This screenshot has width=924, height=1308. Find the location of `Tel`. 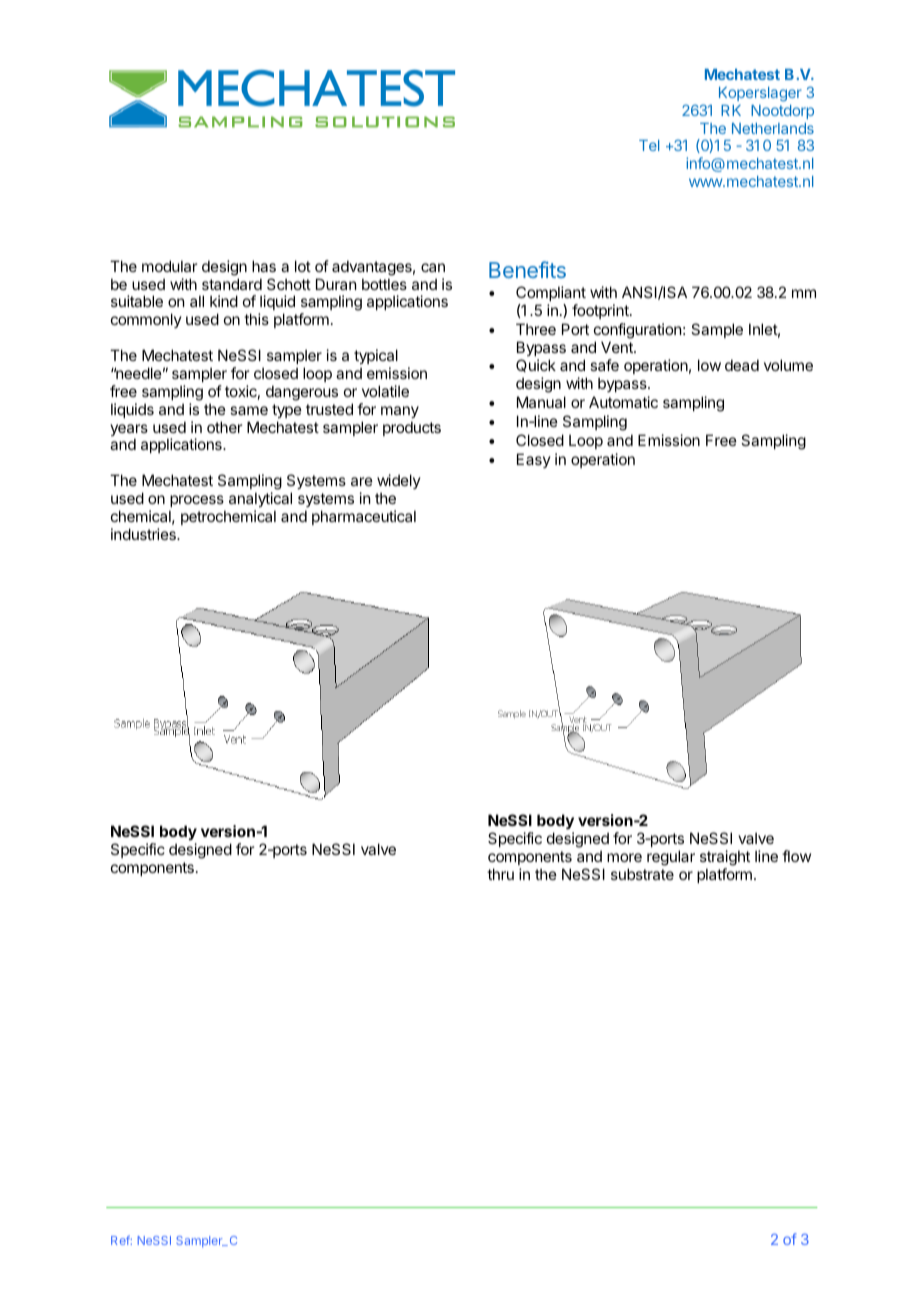

Tel is located at coordinates (649, 145).
